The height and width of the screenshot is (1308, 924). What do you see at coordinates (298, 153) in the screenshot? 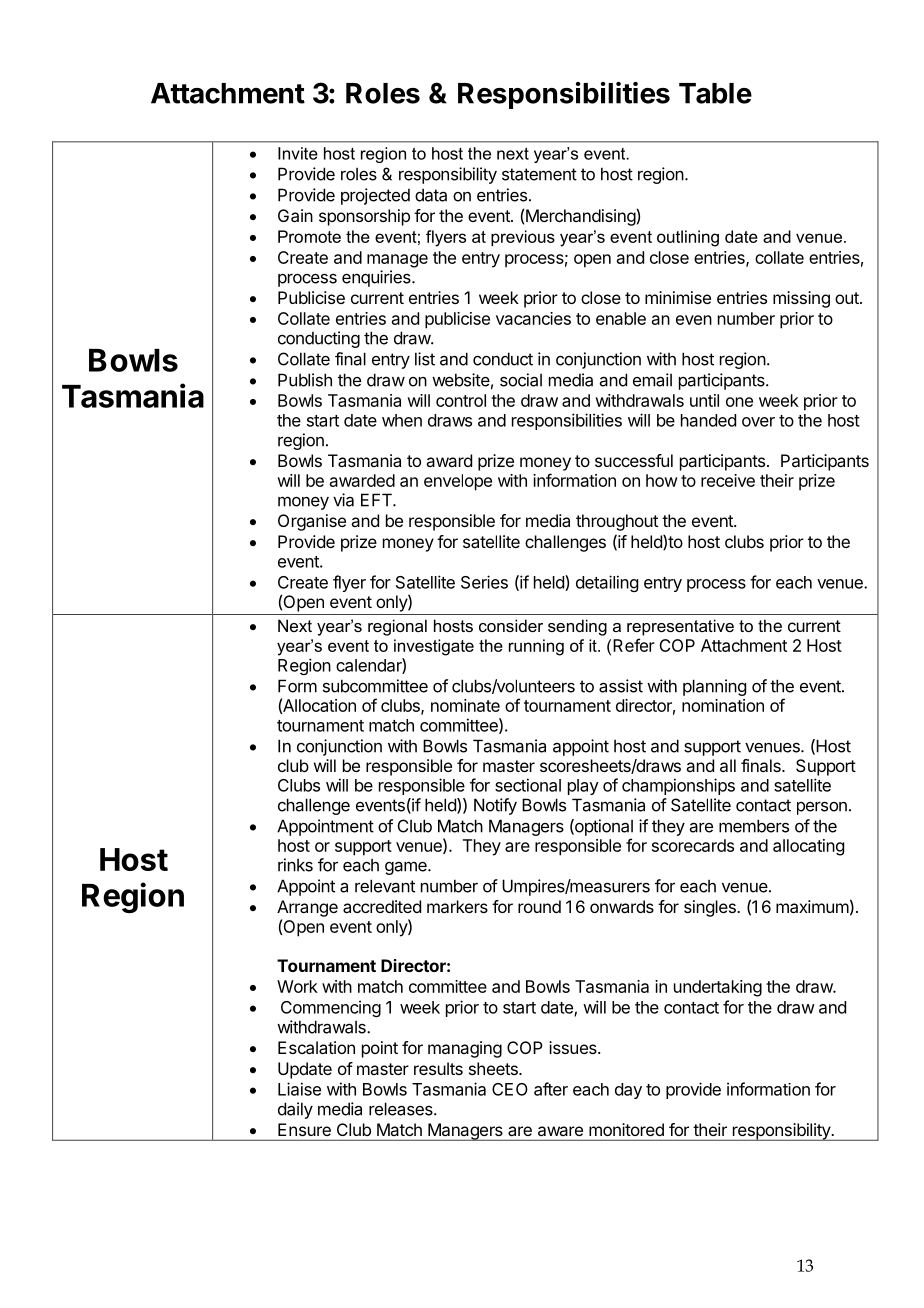
I see `Invite` at bounding box center [298, 153].
